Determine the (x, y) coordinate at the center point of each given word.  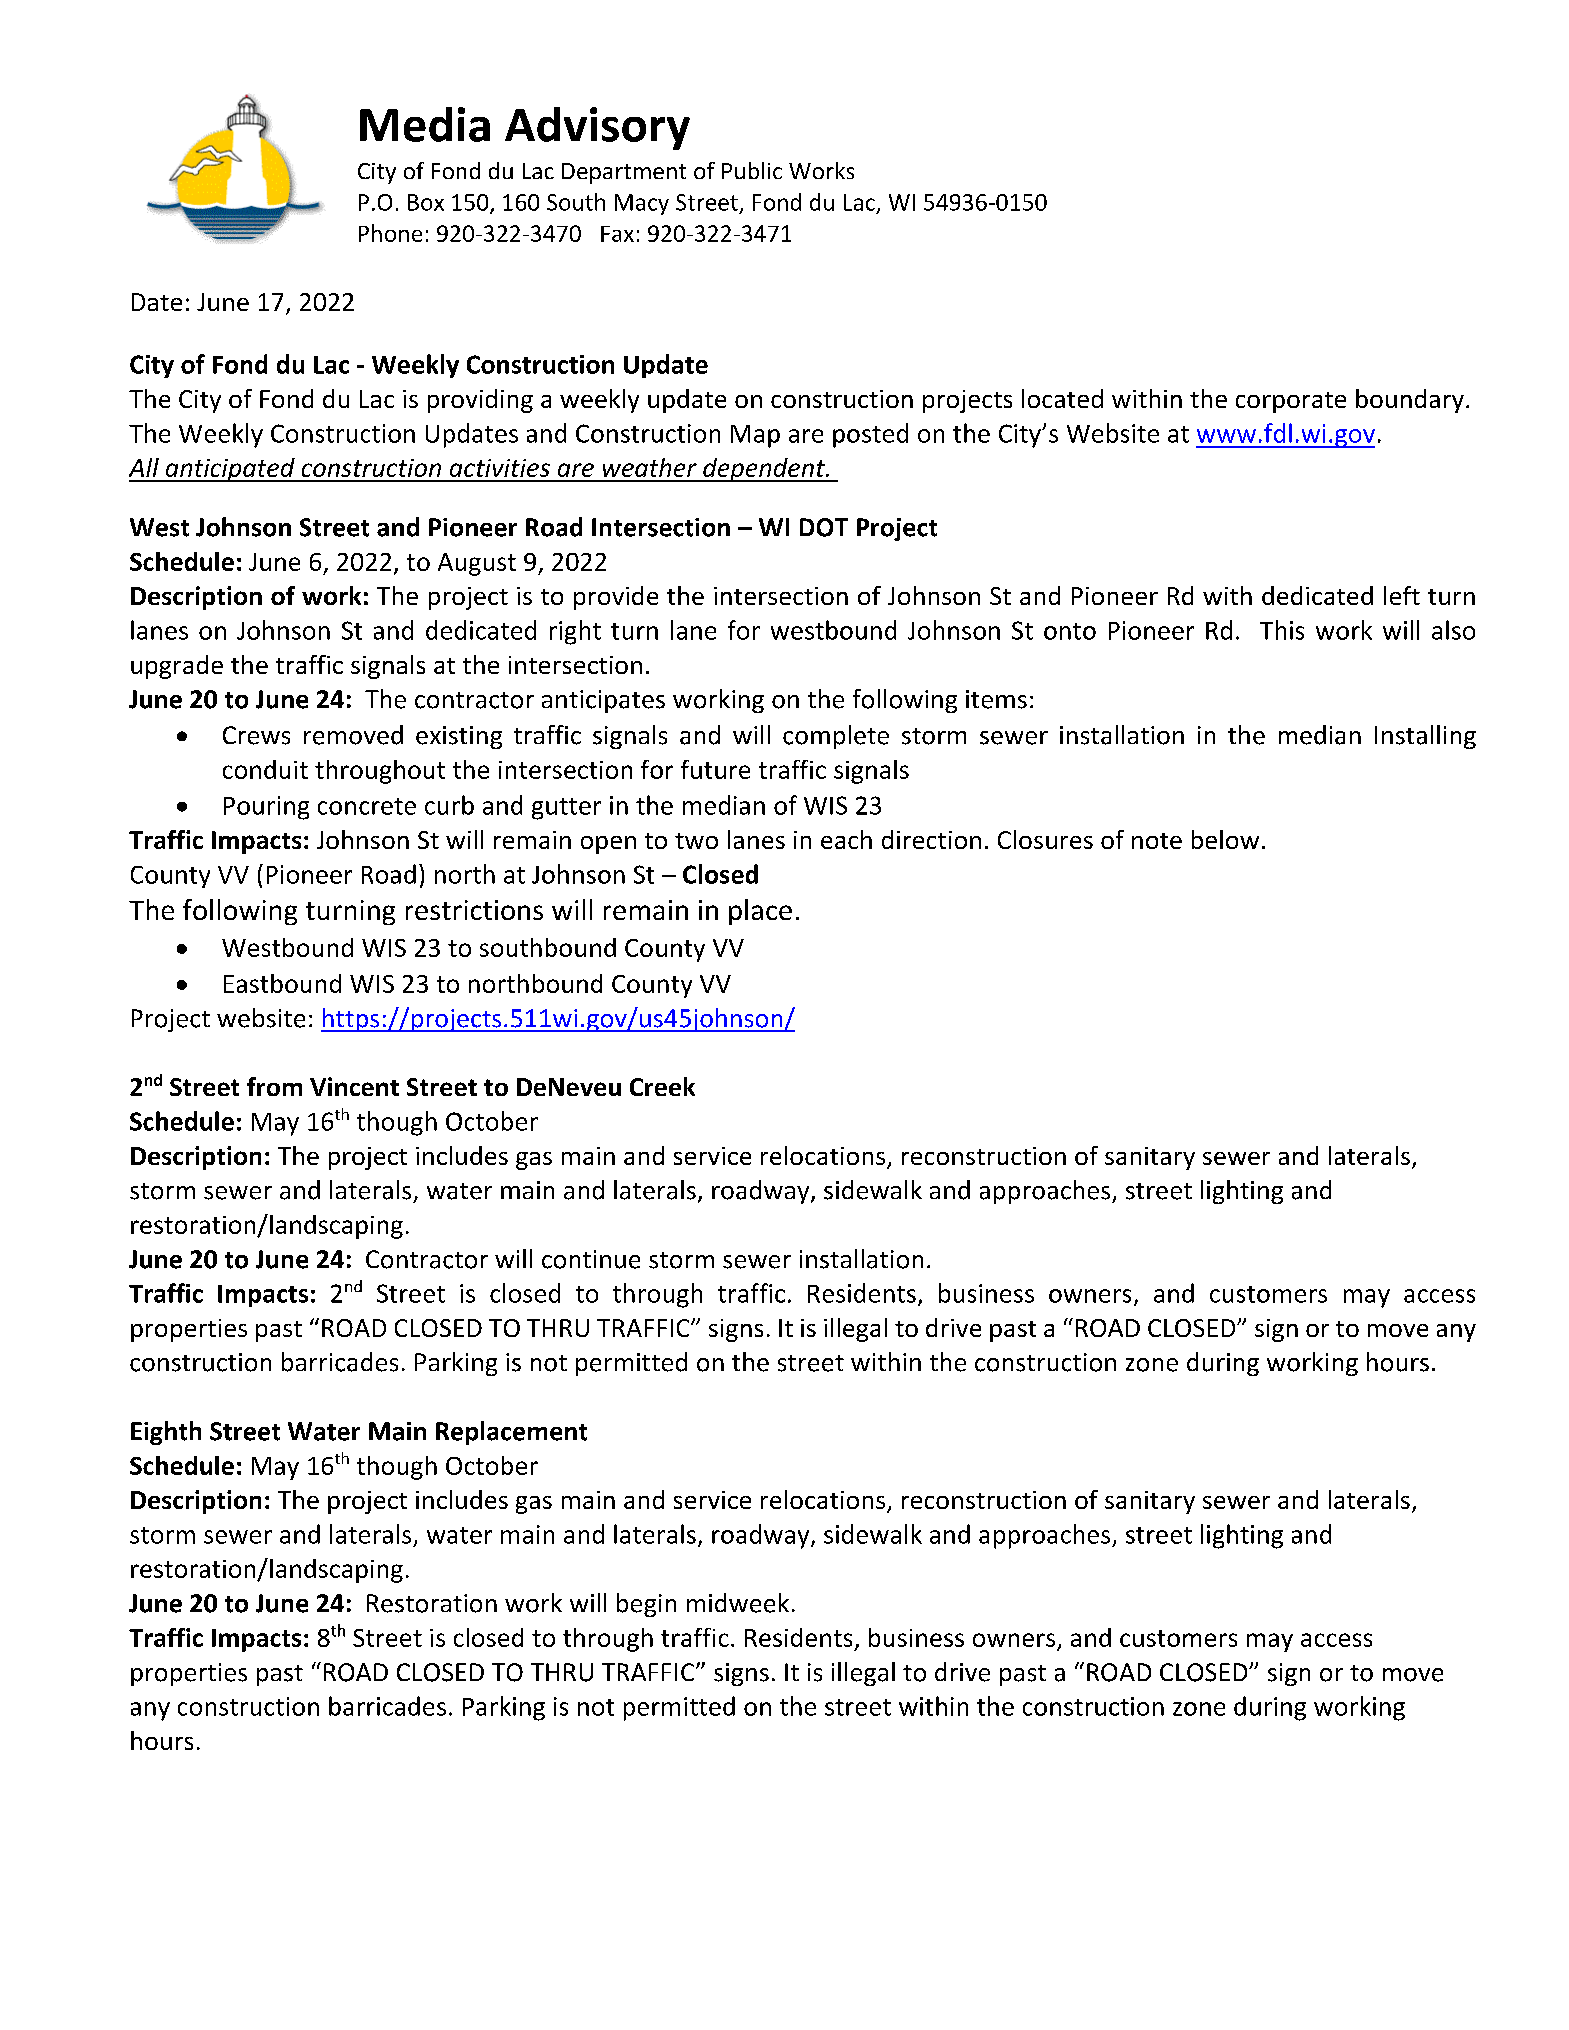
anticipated (230, 470)
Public (752, 170)
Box (426, 202)
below (1225, 839)
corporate (1291, 402)
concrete (367, 806)
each (846, 839)
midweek (738, 1603)
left (1402, 595)
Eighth (166, 1433)
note (1157, 841)
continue (591, 1259)
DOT (824, 527)
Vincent (354, 1086)
